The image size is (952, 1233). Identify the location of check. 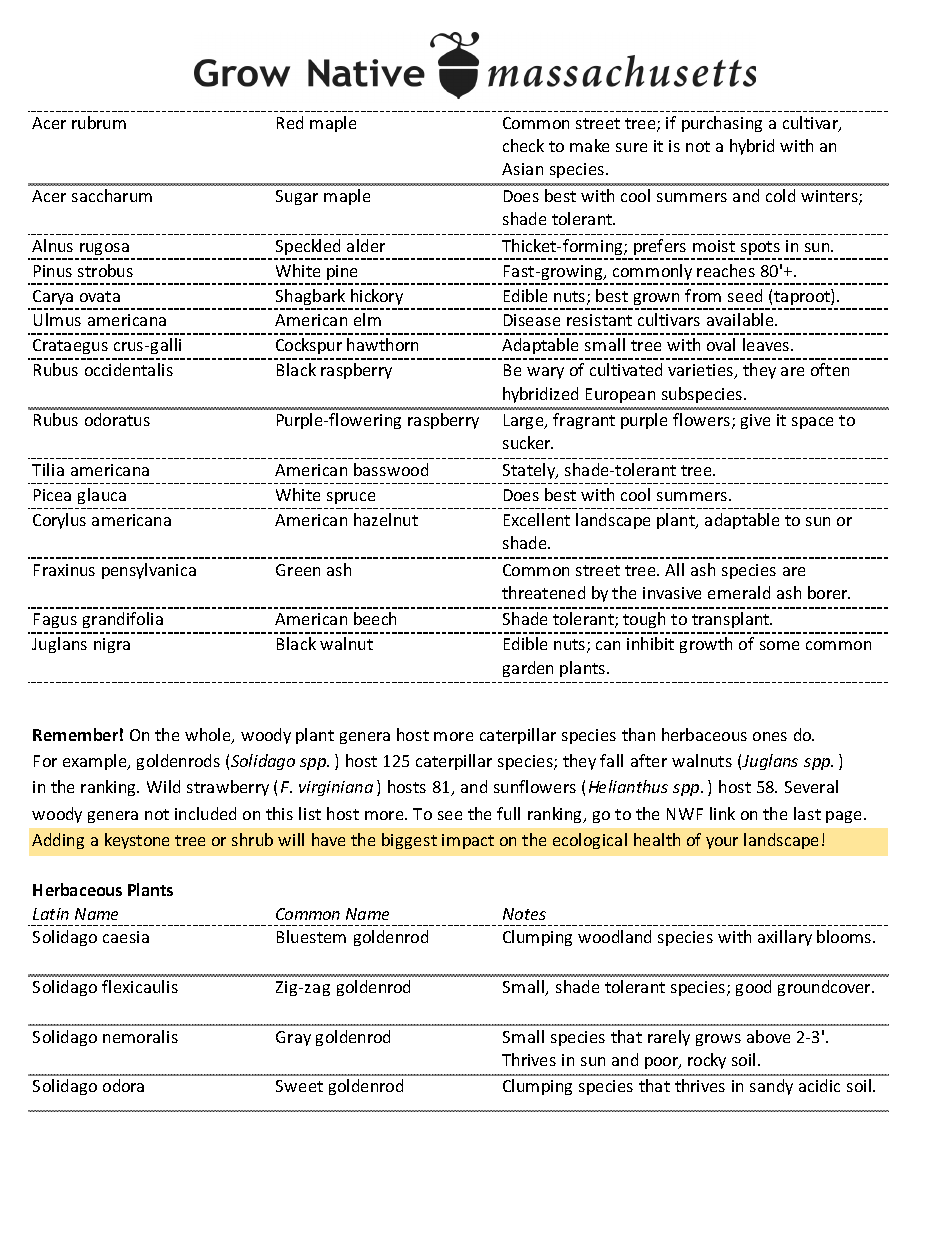
(523, 145).
